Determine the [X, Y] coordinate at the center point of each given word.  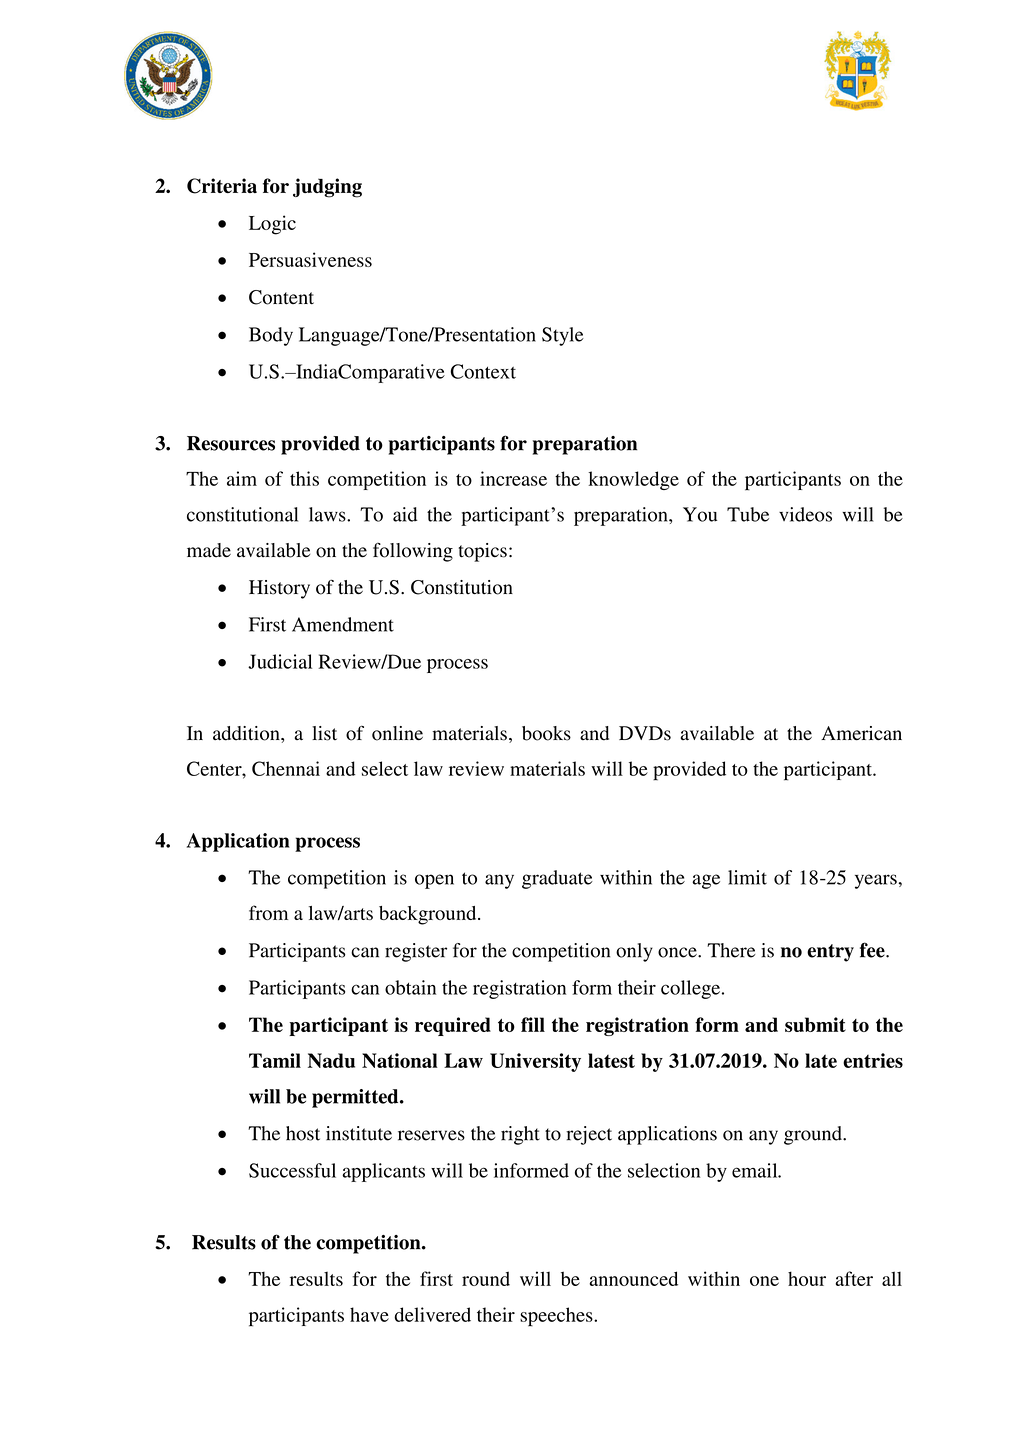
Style [563, 336]
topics [482, 552]
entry [830, 953]
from [268, 912]
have [369, 1314]
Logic [272, 225]
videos [805, 514]
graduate [557, 879]
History [279, 589]
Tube [748, 514]
